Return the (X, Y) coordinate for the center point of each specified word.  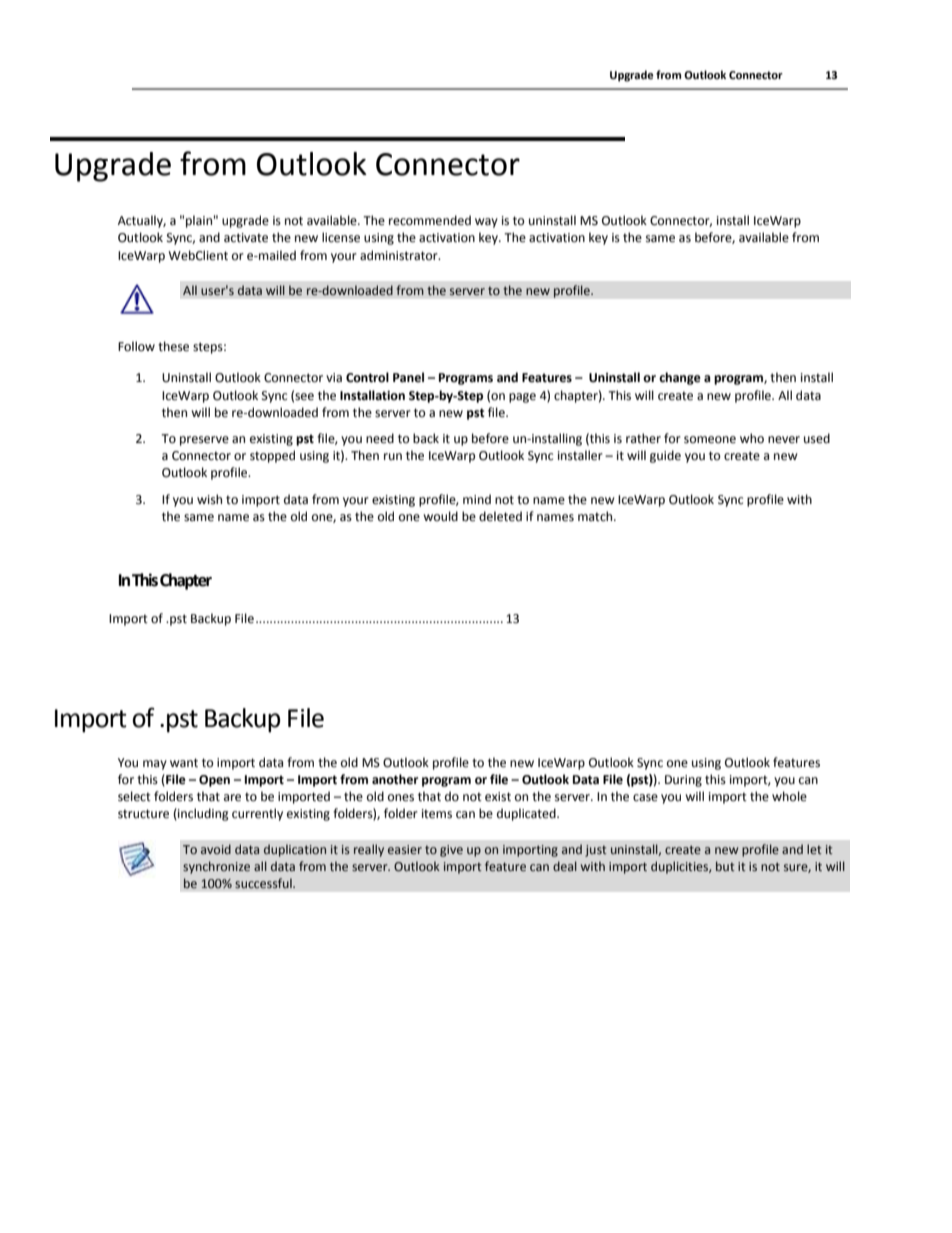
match (596, 516)
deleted (500, 516)
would (440, 516)
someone (710, 440)
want (184, 763)
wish (209, 499)
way (486, 223)
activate (246, 238)
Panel (408, 377)
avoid (216, 849)
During (683, 781)
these (173, 346)
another (395, 779)
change (680, 378)
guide (665, 456)
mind (477, 499)
